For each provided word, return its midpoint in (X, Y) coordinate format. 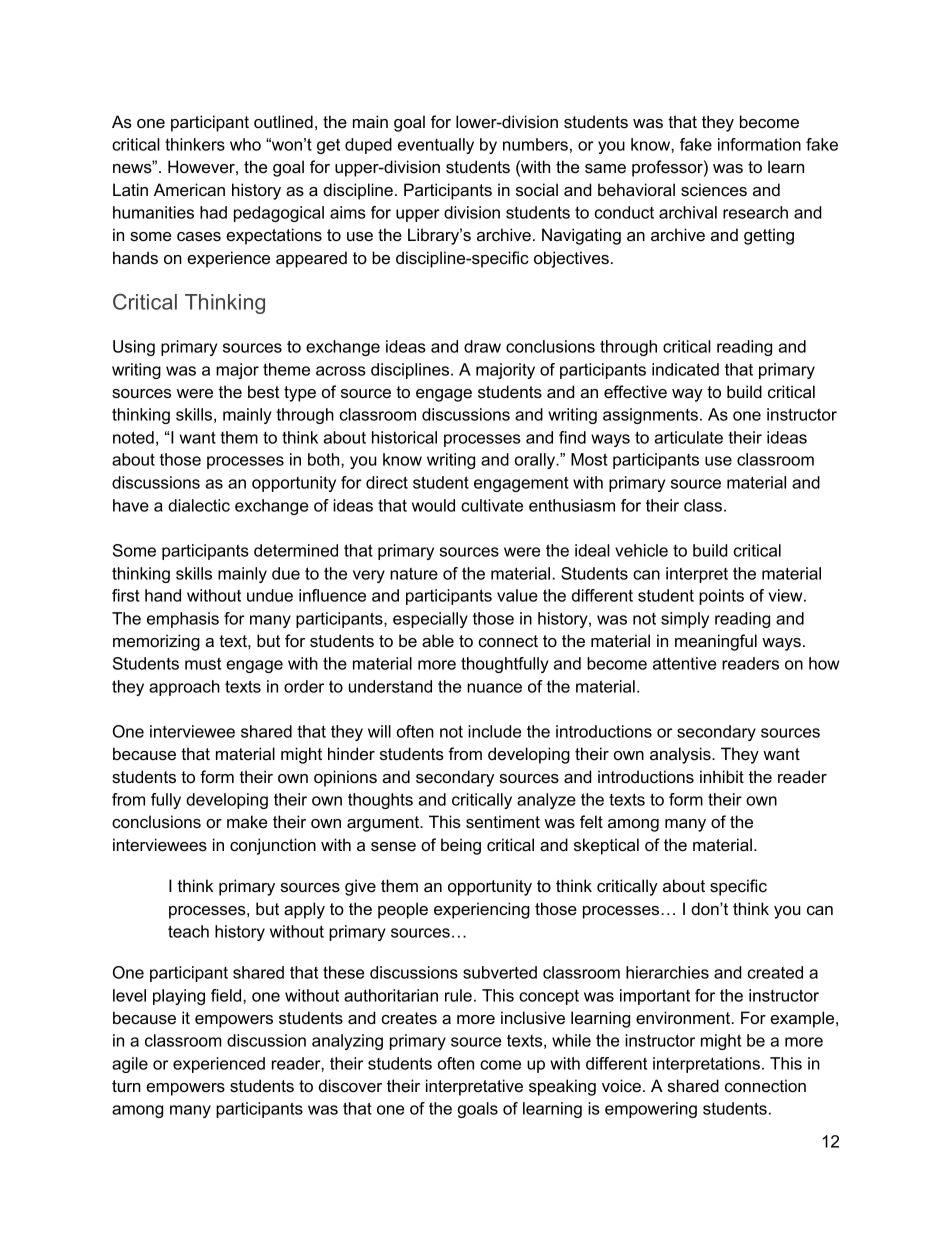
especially (430, 620)
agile (130, 1065)
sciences (714, 189)
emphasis (183, 620)
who (245, 144)
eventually (436, 146)
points (721, 597)
